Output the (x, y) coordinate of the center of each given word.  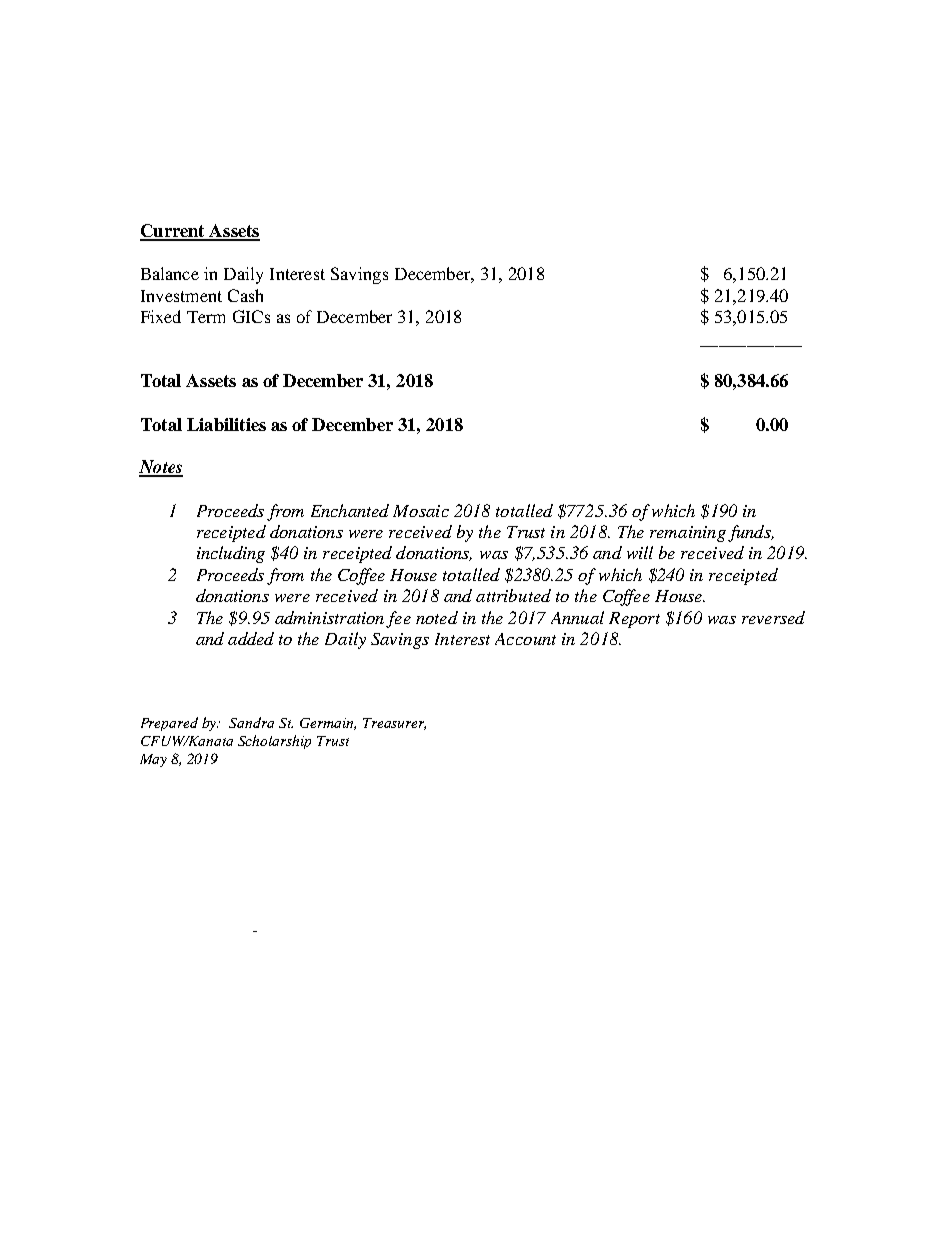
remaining (688, 534)
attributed (513, 595)
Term (206, 317)
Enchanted (350, 510)
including (231, 554)
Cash (245, 295)
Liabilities (226, 424)
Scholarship (274, 742)
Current (173, 232)
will (640, 552)
